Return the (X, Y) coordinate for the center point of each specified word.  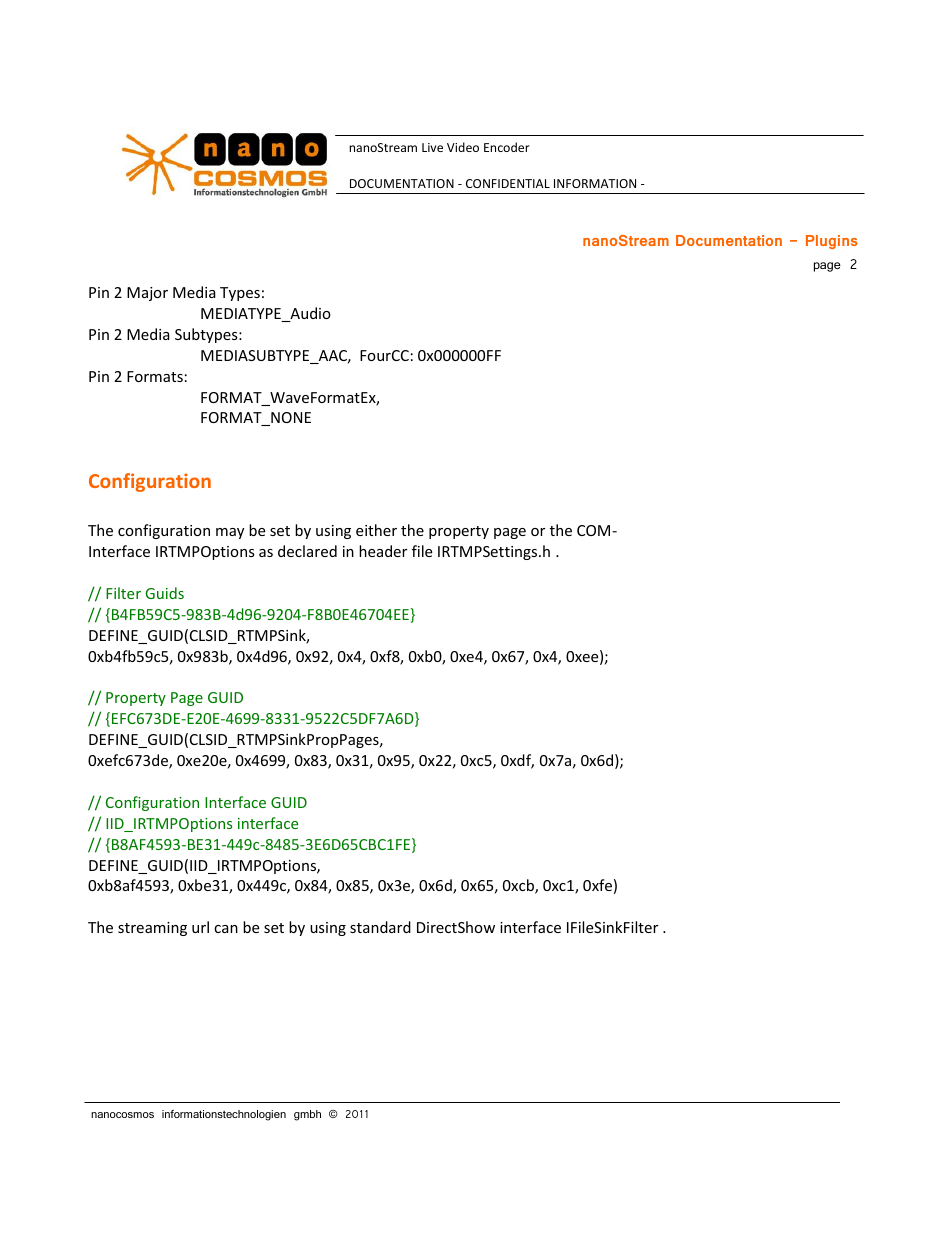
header (383, 551)
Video (463, 147)
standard (380, 927)
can (226, 929)
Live (432, 147)
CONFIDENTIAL (508, 183)
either (376, 530)
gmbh (307, 1115)
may (230, 533)
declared (307, 551)
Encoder (507, 147)
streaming (152, 929)
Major (147, 294)
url (200, 927)
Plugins (832, 242)
